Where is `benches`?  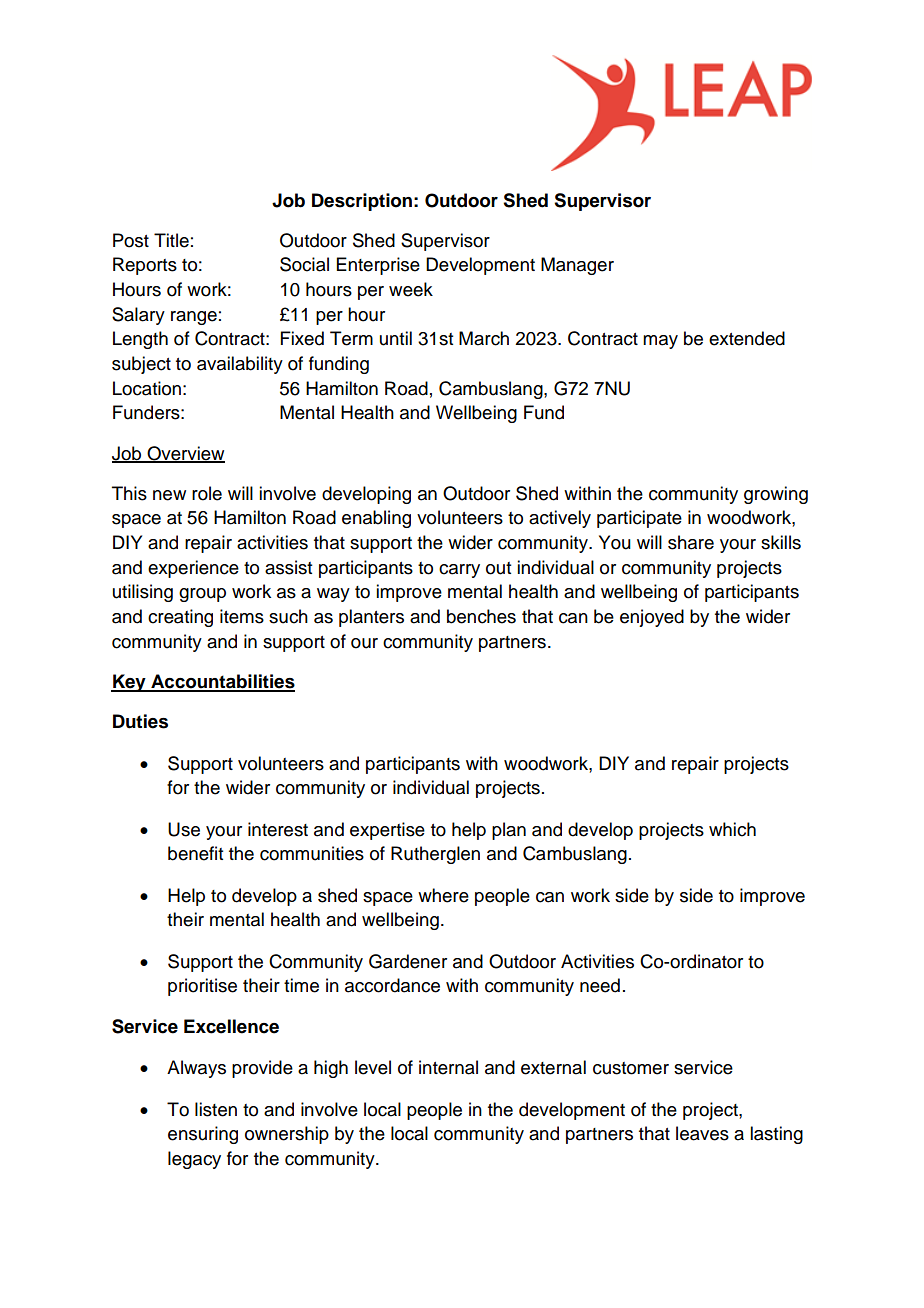 benches is located at coordinates (481, 616).
